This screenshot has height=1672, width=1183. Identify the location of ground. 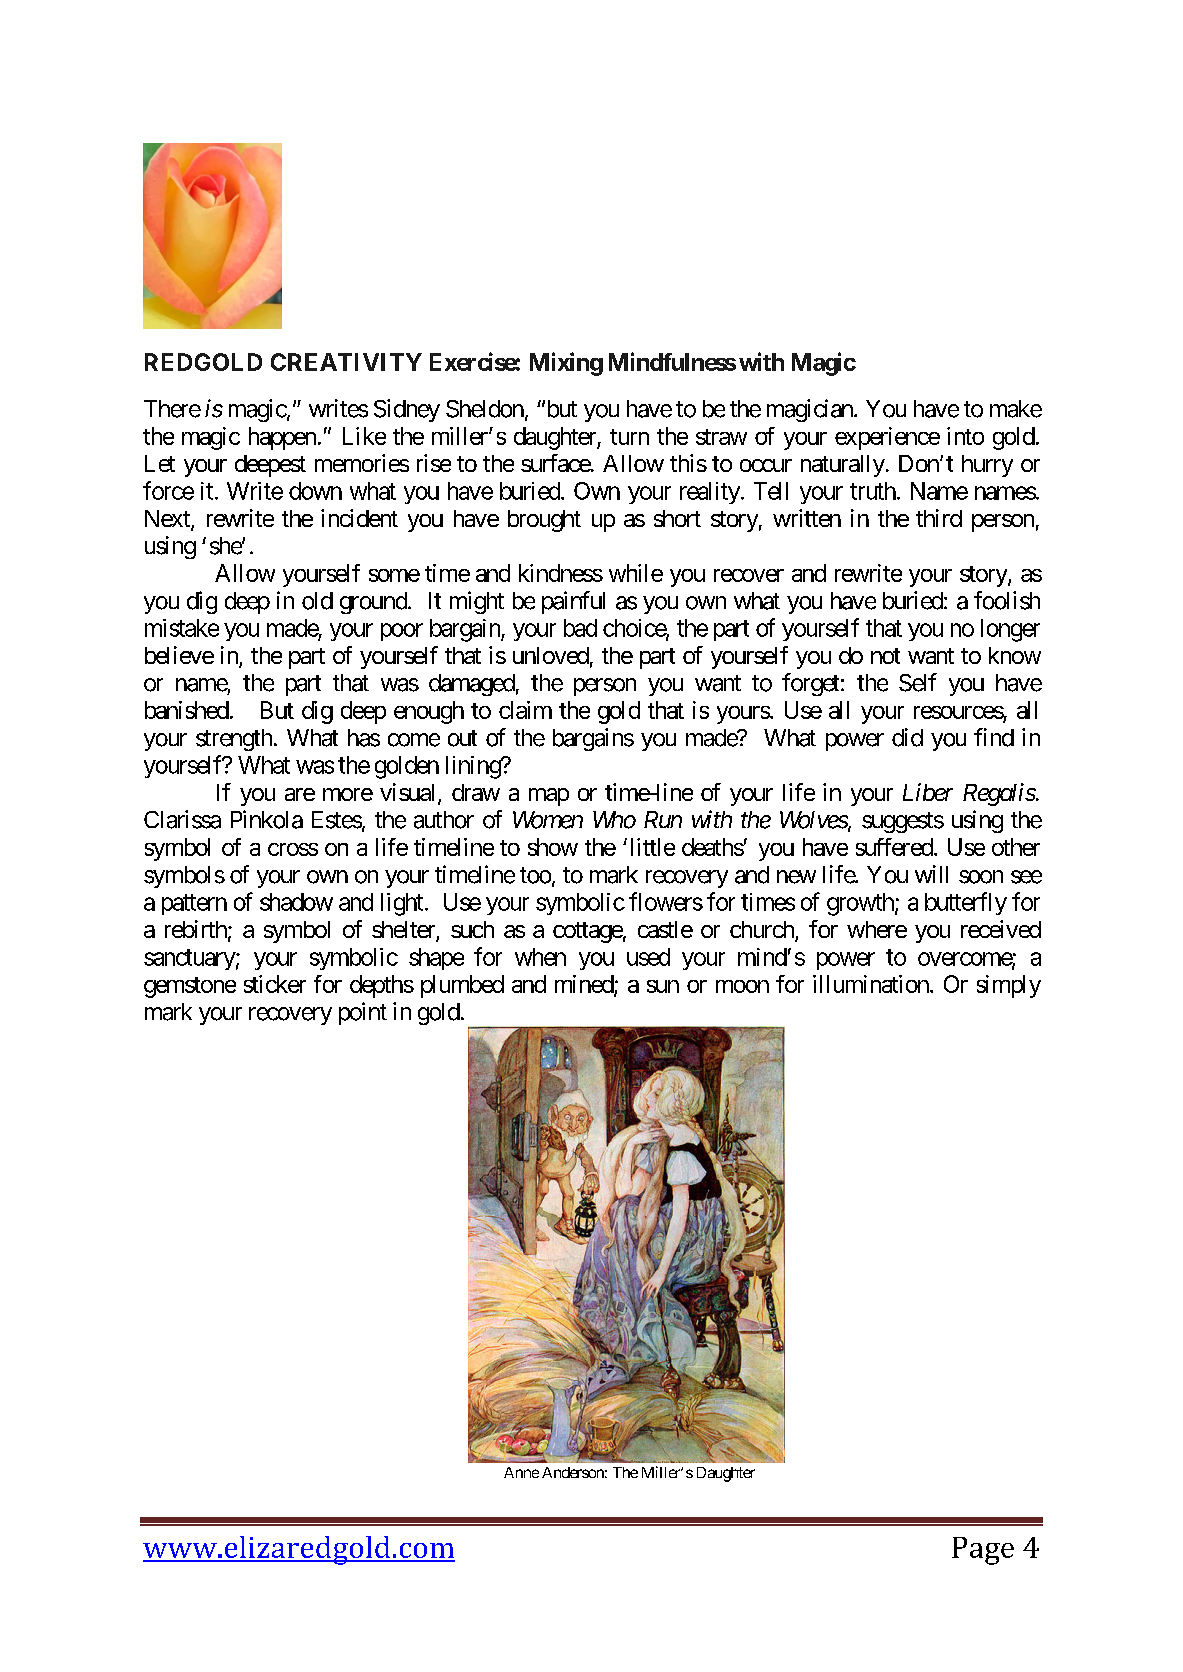
(374, 603).
